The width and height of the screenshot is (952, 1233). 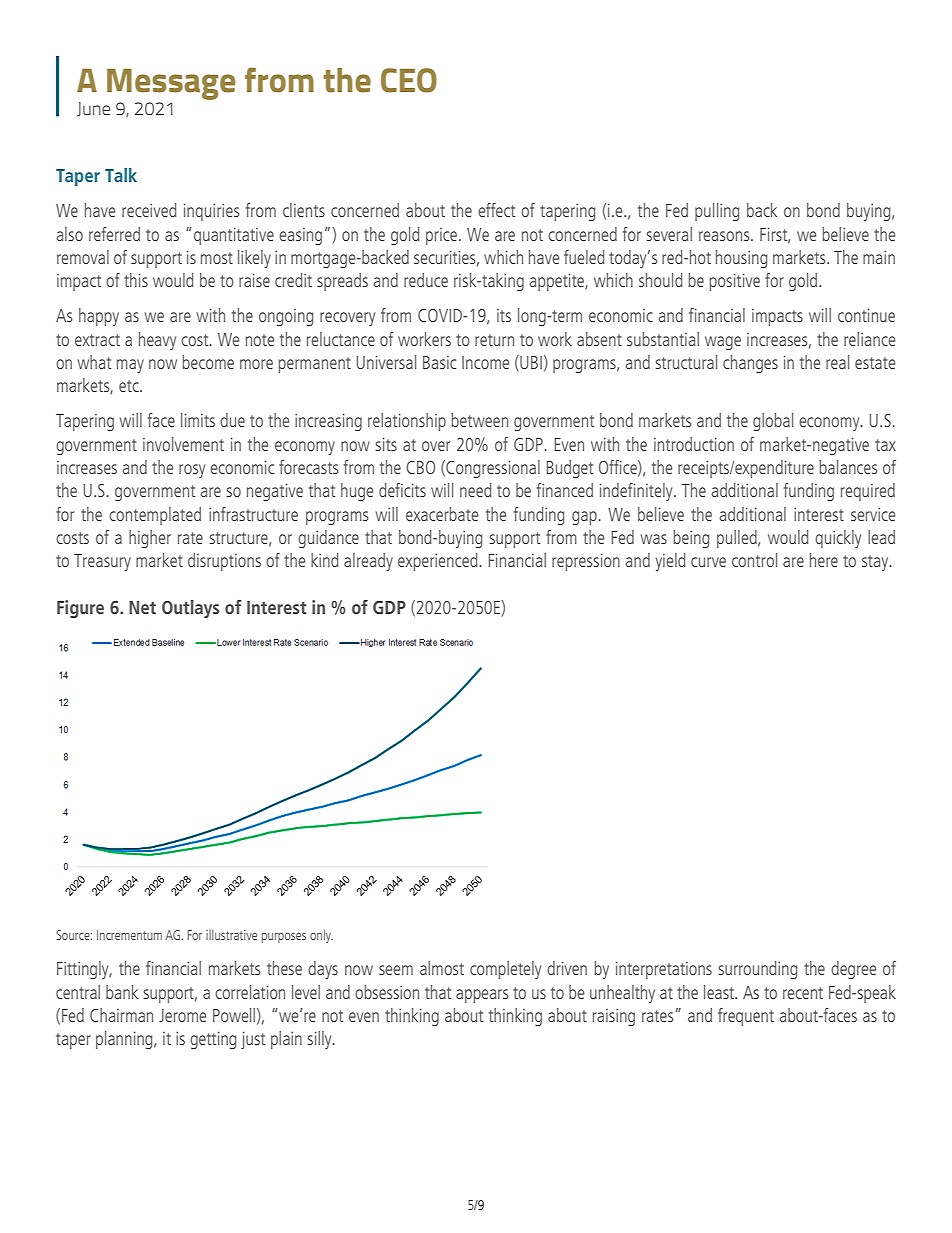 What do you see at coordinates (182, 1015) in the screenshot?
I see `Jerome` at bounding box center [182, 1015].
